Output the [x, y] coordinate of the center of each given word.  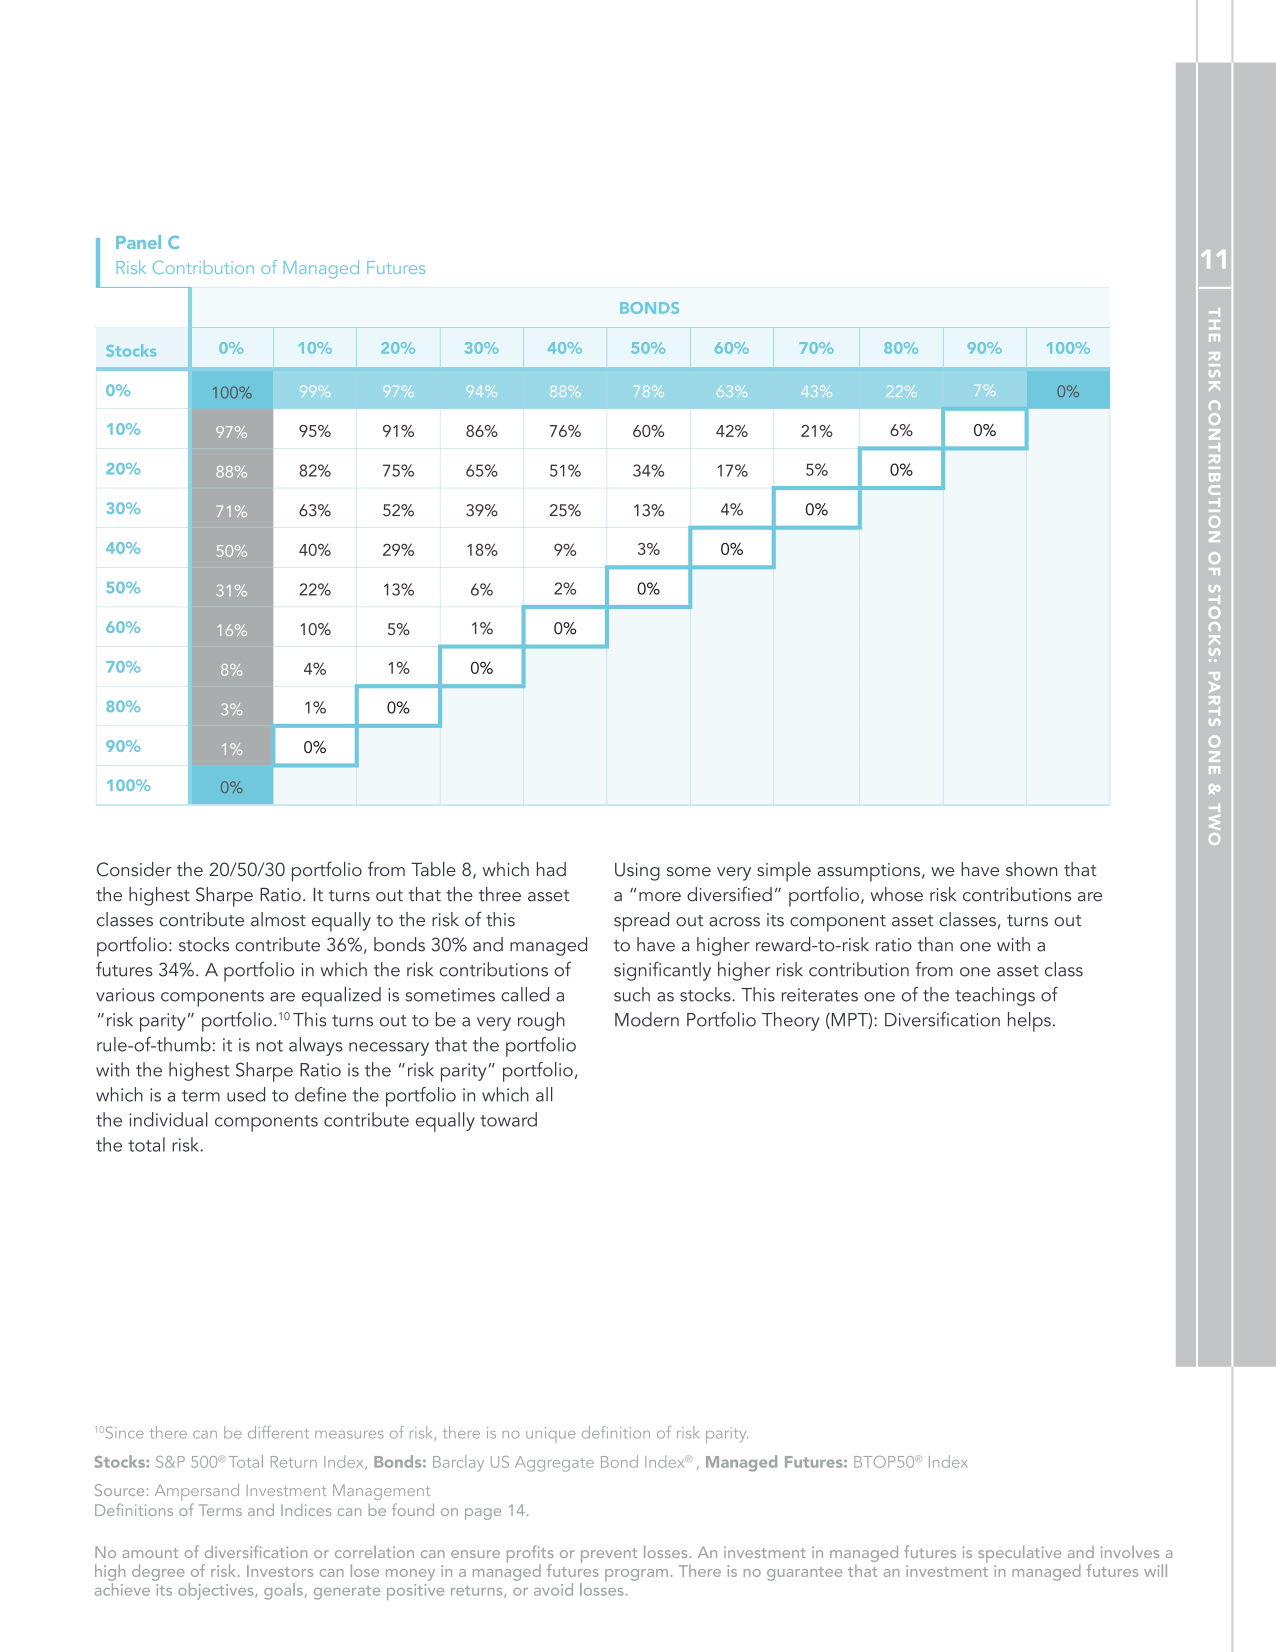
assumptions [870, 872]
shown [1031, 869]
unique [550, 1435]
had [551, 869]
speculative [1019, 1554]
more [660, 897]
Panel [138, 242]
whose [896, 894]
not [269, 1046]
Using [637, 872]
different [278, 1432]
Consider [134, 869]
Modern [647, 1019]
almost [278, 919]
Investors [280, 1571]
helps [1029, 1022]
